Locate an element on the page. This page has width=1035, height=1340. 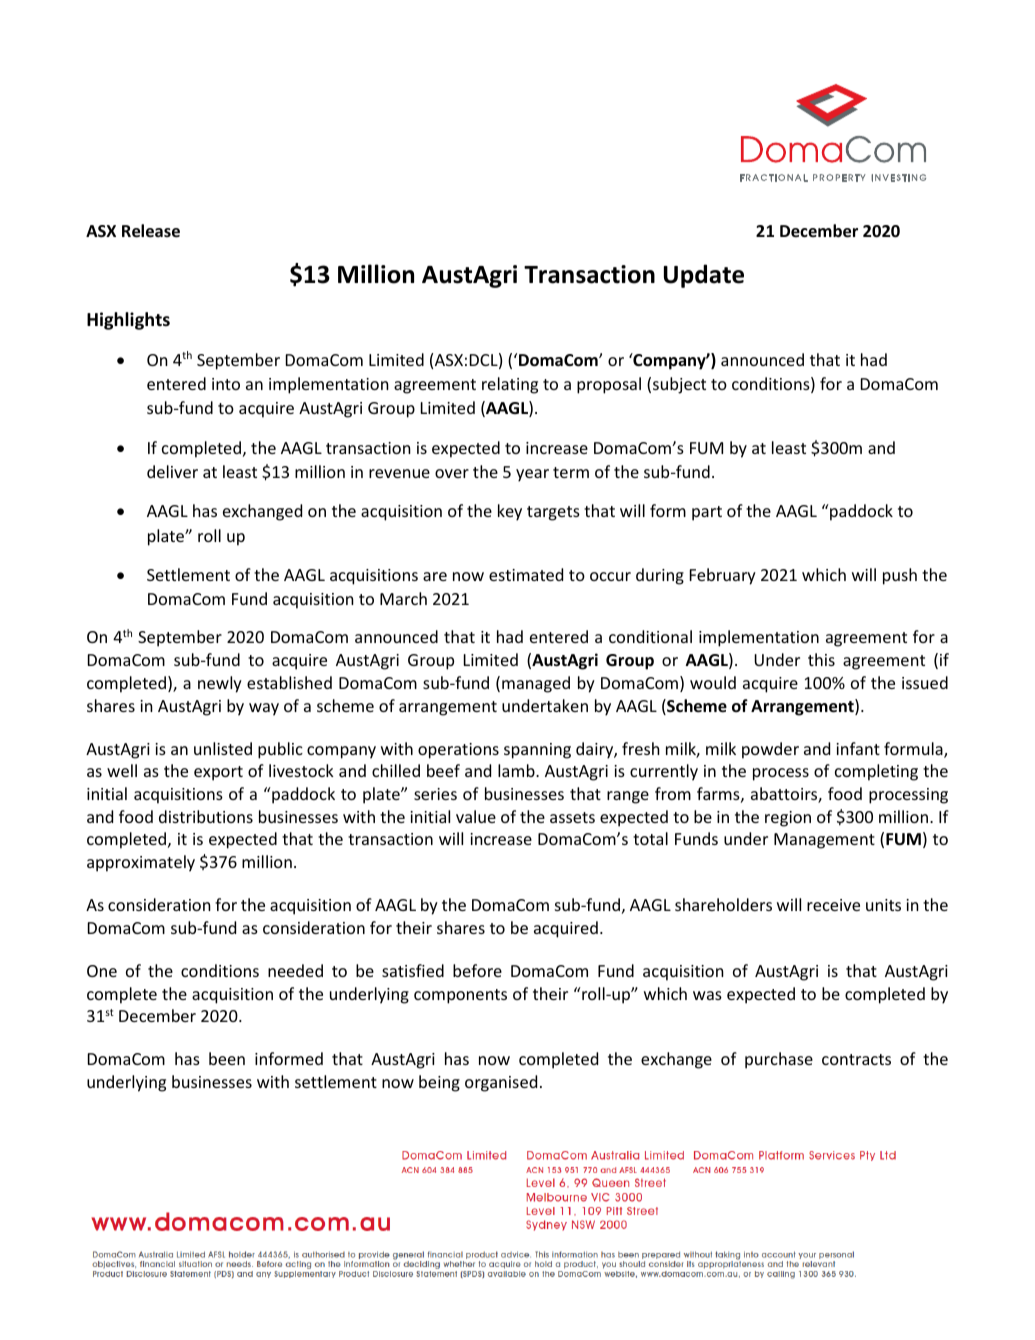
Update is located at coordinates (704, 276).
